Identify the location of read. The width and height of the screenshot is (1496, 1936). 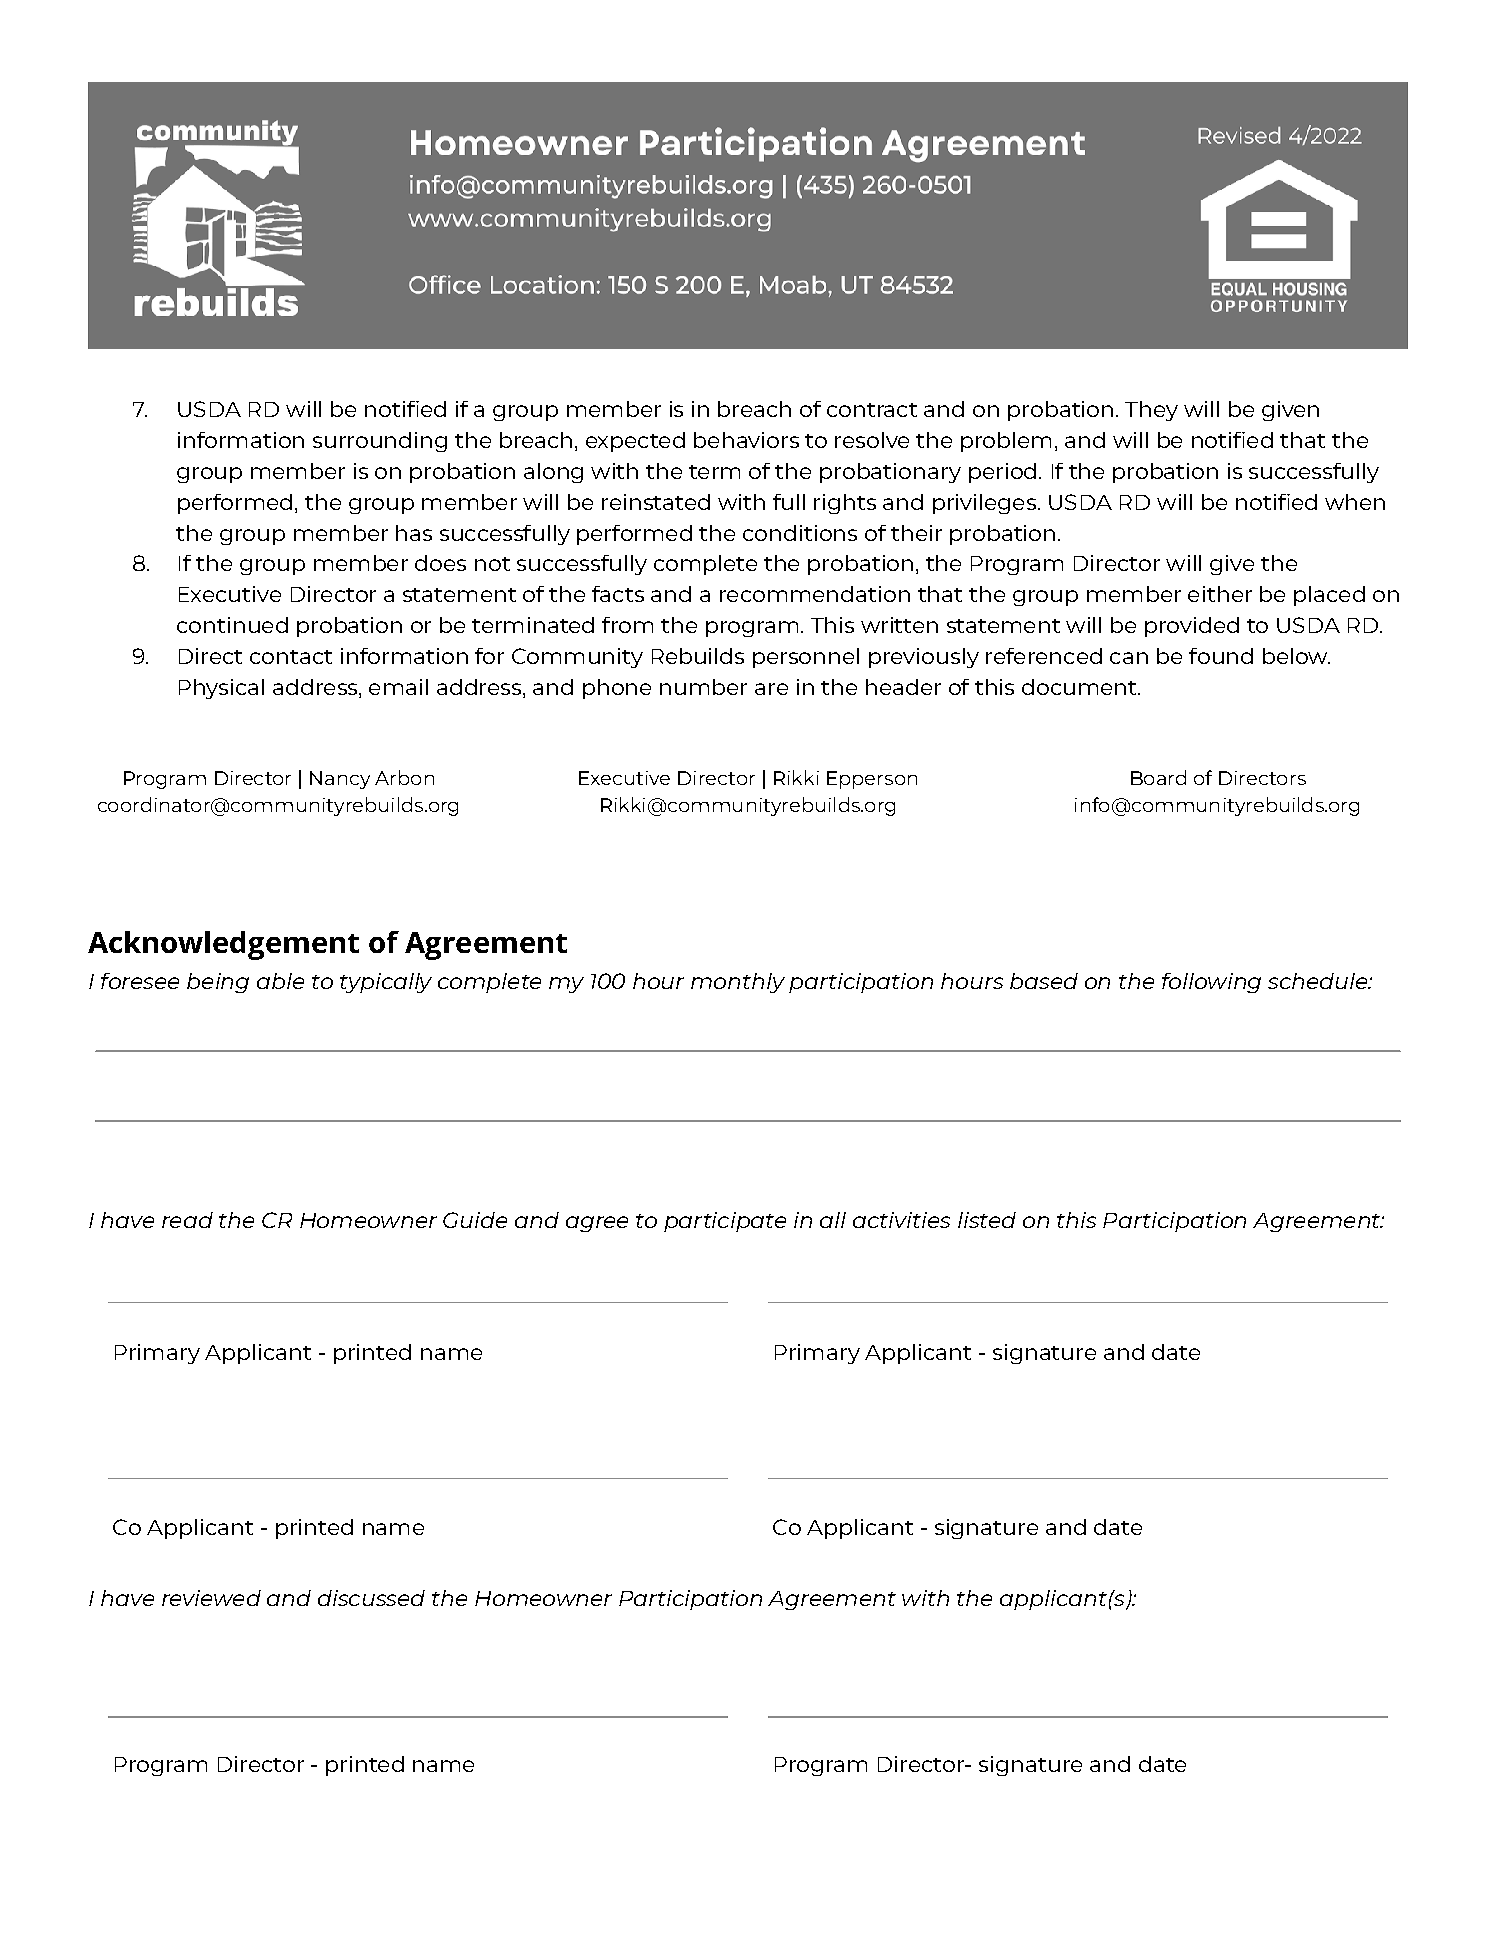
(187, 1220).
